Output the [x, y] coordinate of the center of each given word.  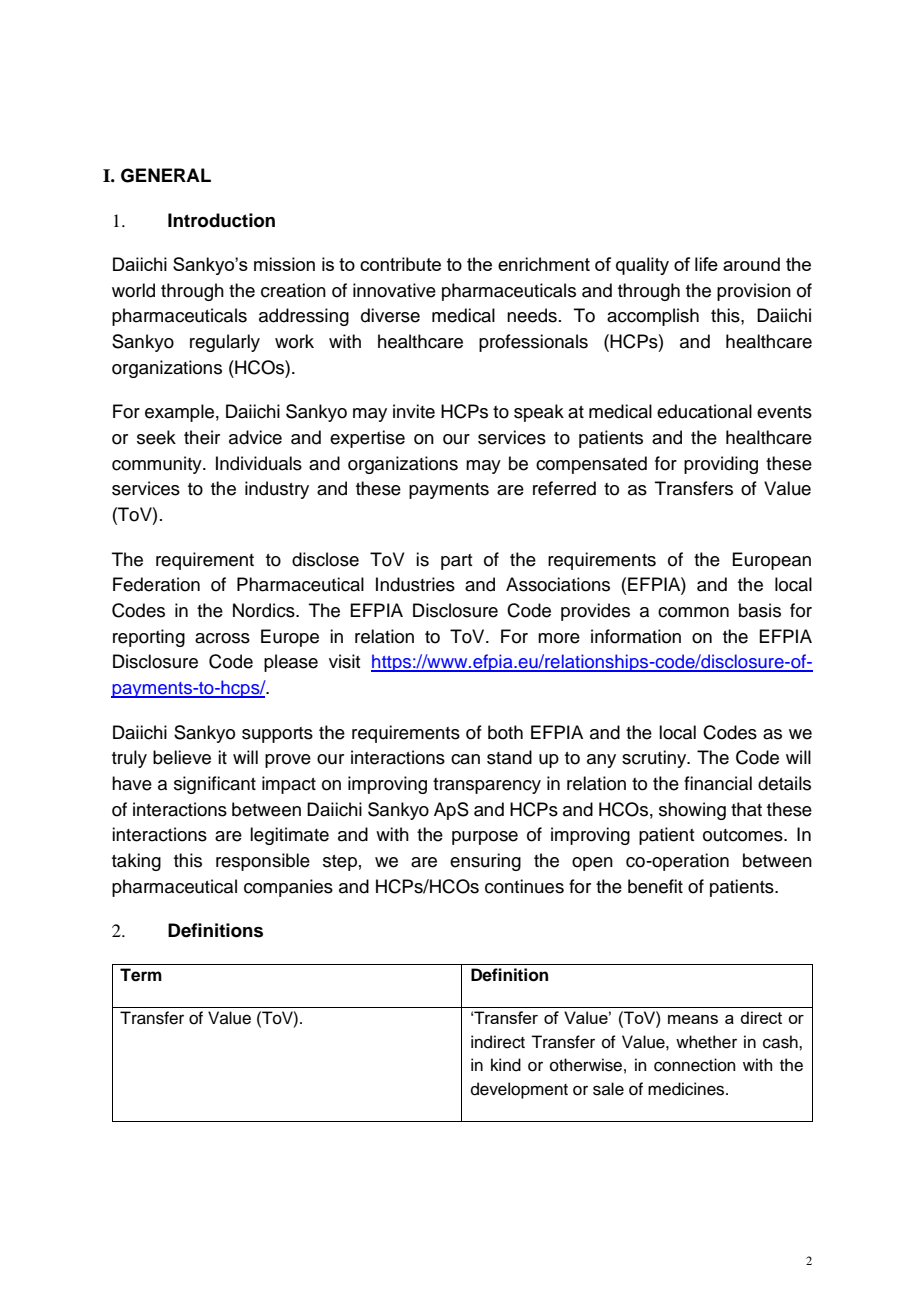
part [456, 562]
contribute [400, 264]
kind [506, 1065]
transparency [487, 786]
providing [721, 465]
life [706, 264]
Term [141, 975]
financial [718, 783]
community [158, 465]
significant [215, 785]
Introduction [221, 220]
